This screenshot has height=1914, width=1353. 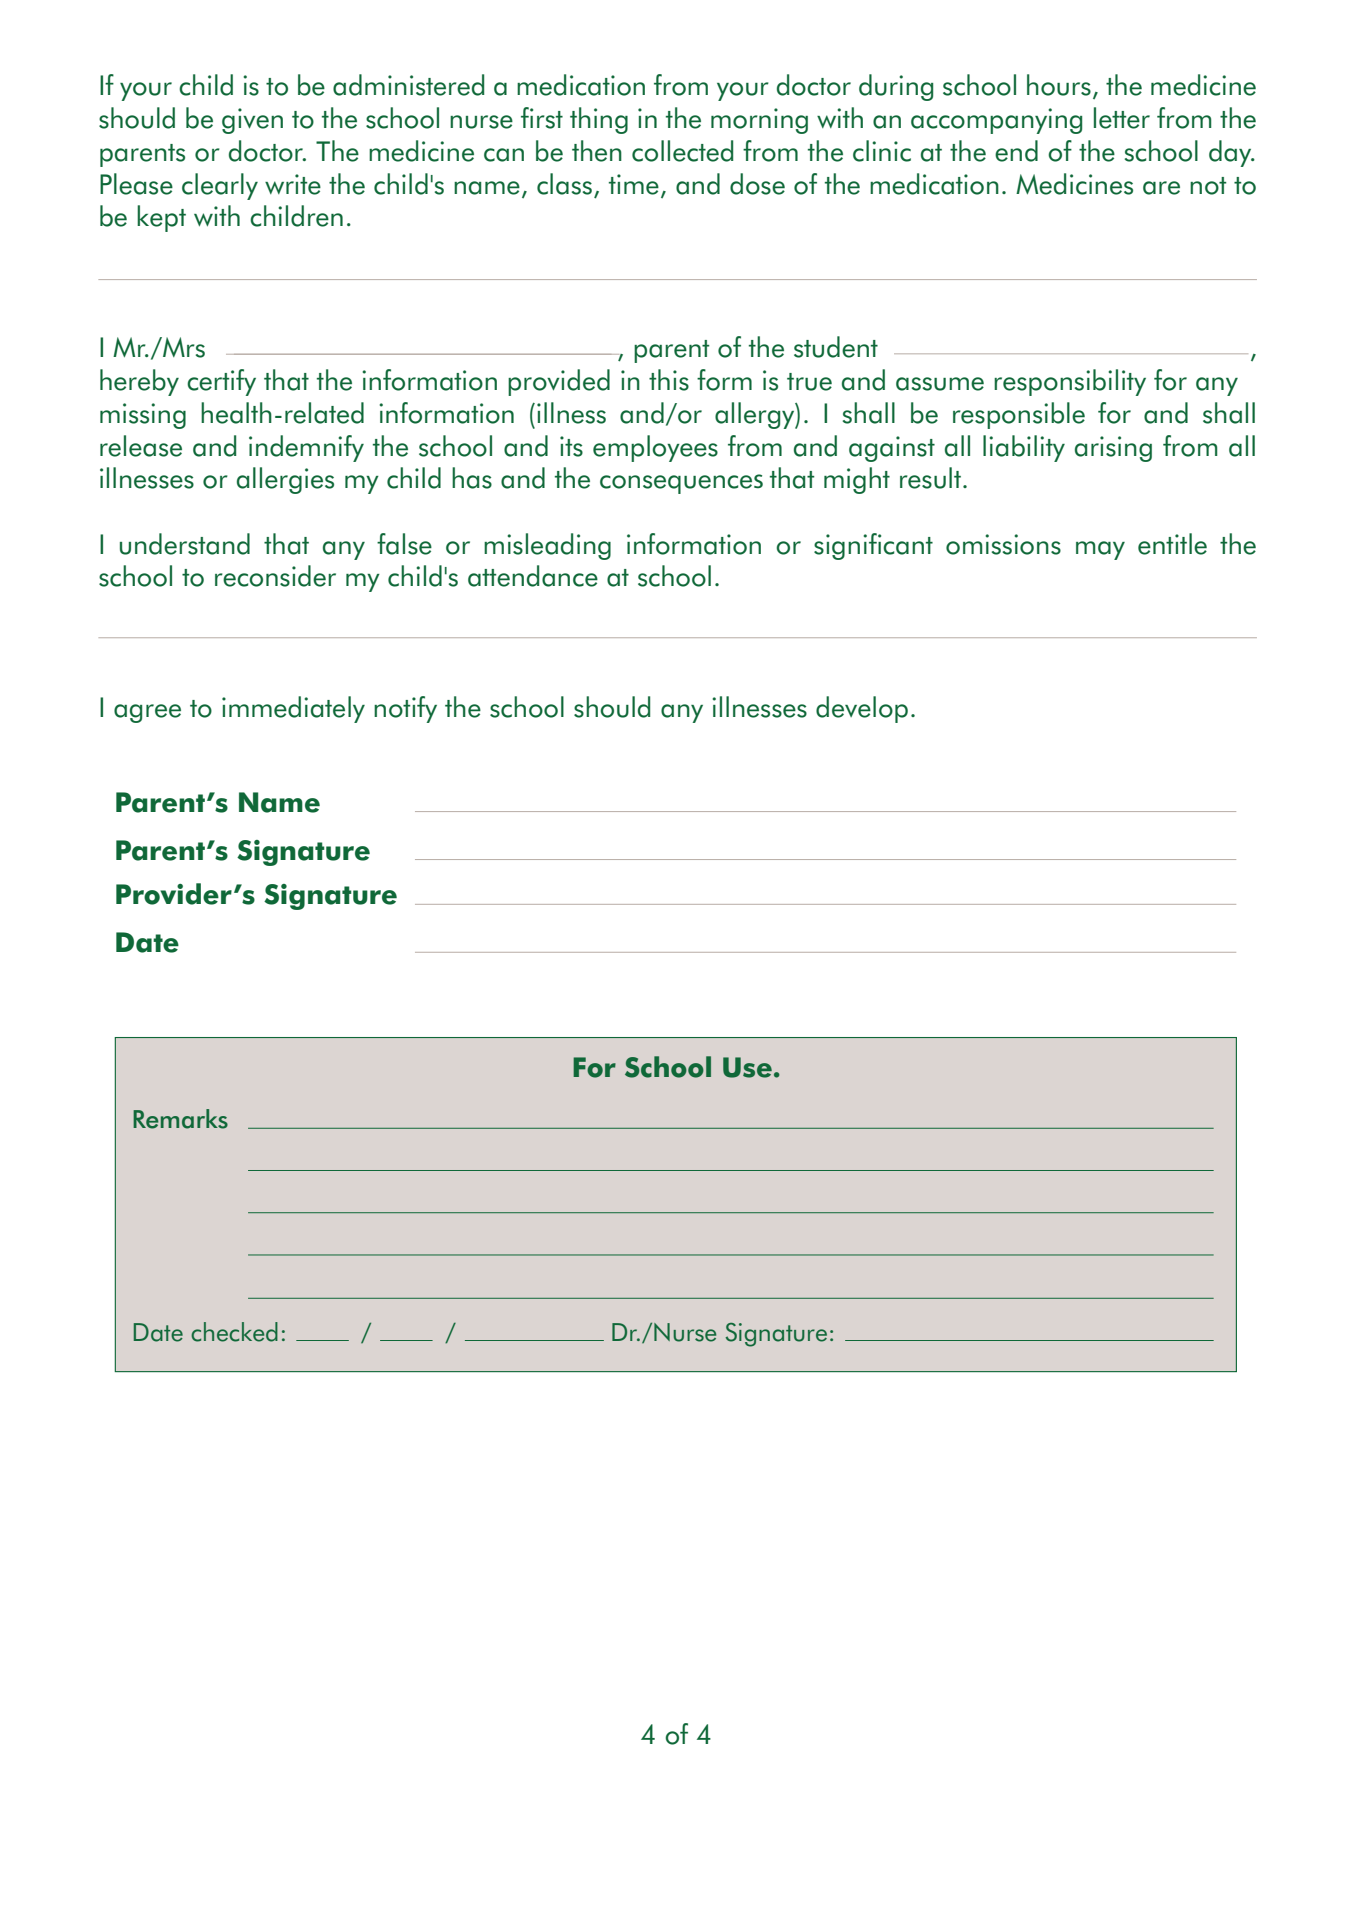 What do you see at coordinates (1100, 550) in the screenshot?
I see `may` at bounding box center [1100, 550].
